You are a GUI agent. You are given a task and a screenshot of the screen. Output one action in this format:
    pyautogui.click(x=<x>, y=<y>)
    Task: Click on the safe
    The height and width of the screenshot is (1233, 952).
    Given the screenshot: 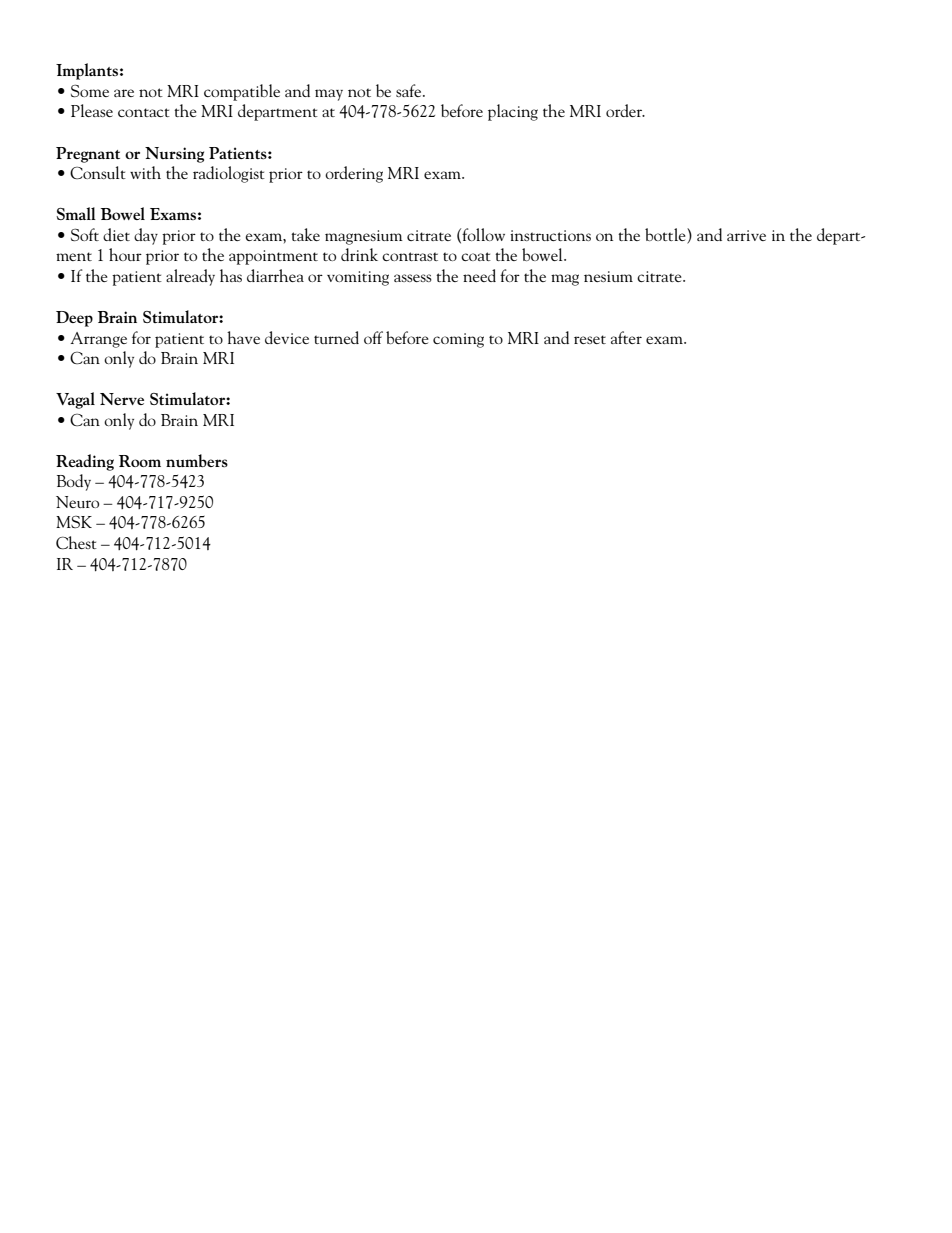 What is the action you would take?
    pyautogui.click(x=410, y=90)
